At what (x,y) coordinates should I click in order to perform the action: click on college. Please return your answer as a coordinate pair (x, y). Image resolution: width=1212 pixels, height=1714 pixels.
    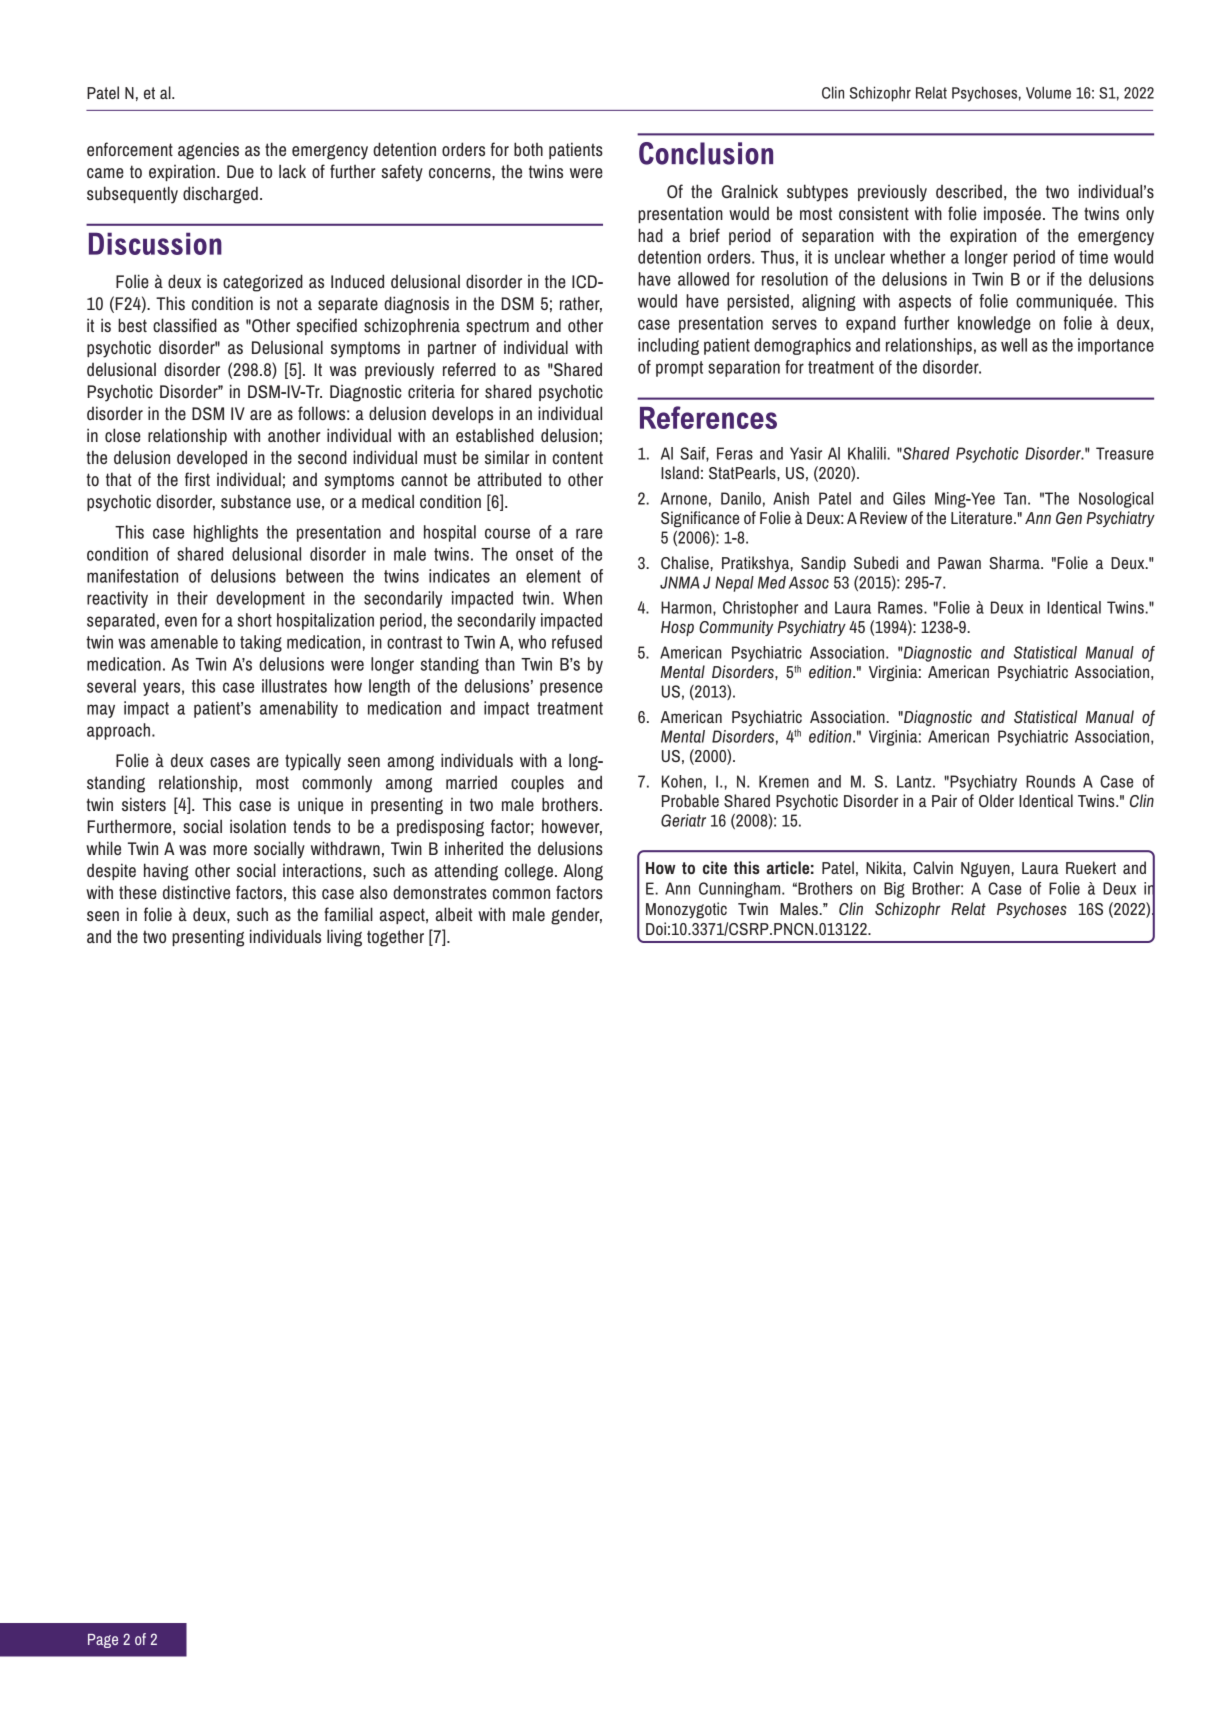
    Looking at the image, I should click on (529, 872).
